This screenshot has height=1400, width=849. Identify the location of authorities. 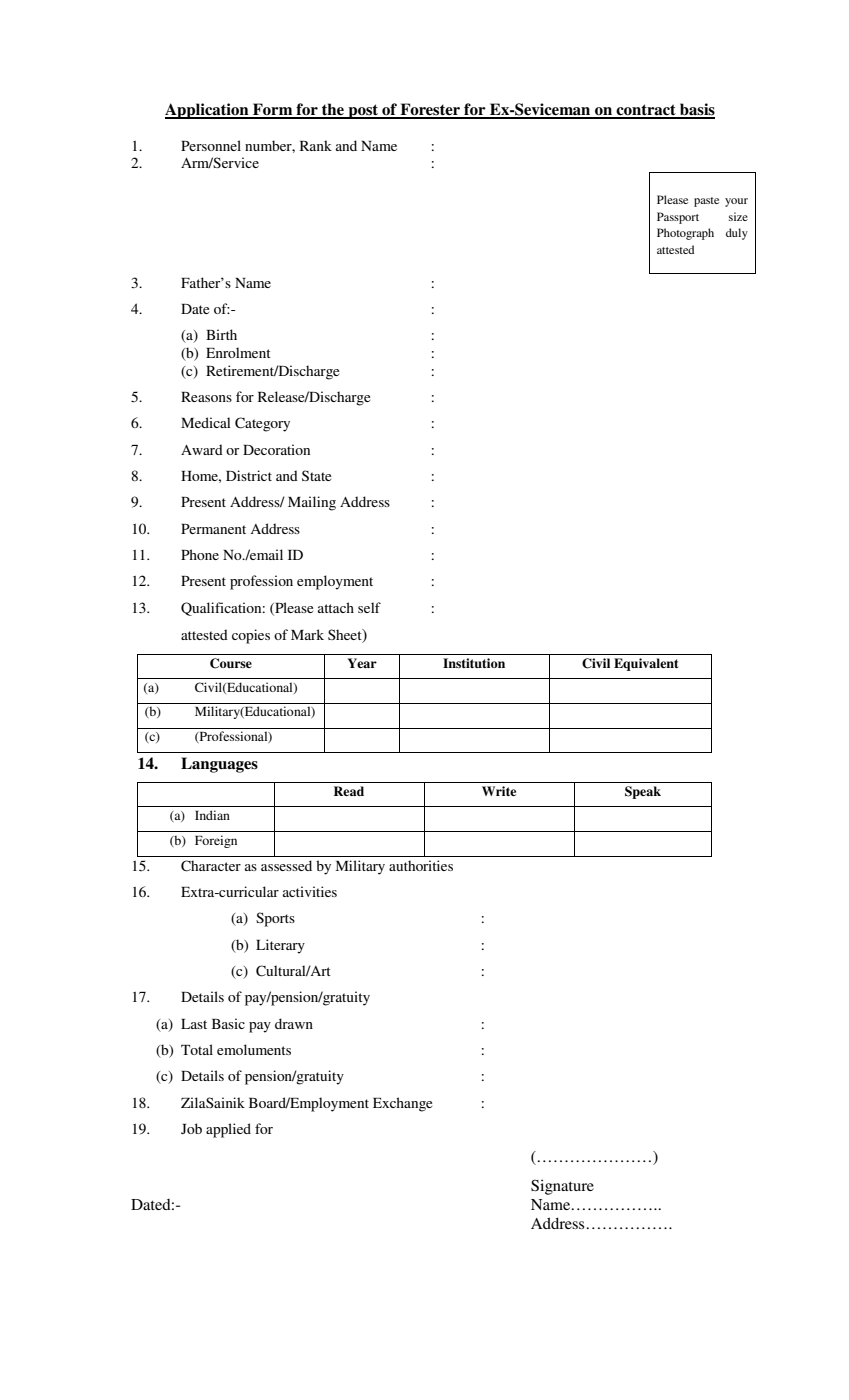
(421, 865).
